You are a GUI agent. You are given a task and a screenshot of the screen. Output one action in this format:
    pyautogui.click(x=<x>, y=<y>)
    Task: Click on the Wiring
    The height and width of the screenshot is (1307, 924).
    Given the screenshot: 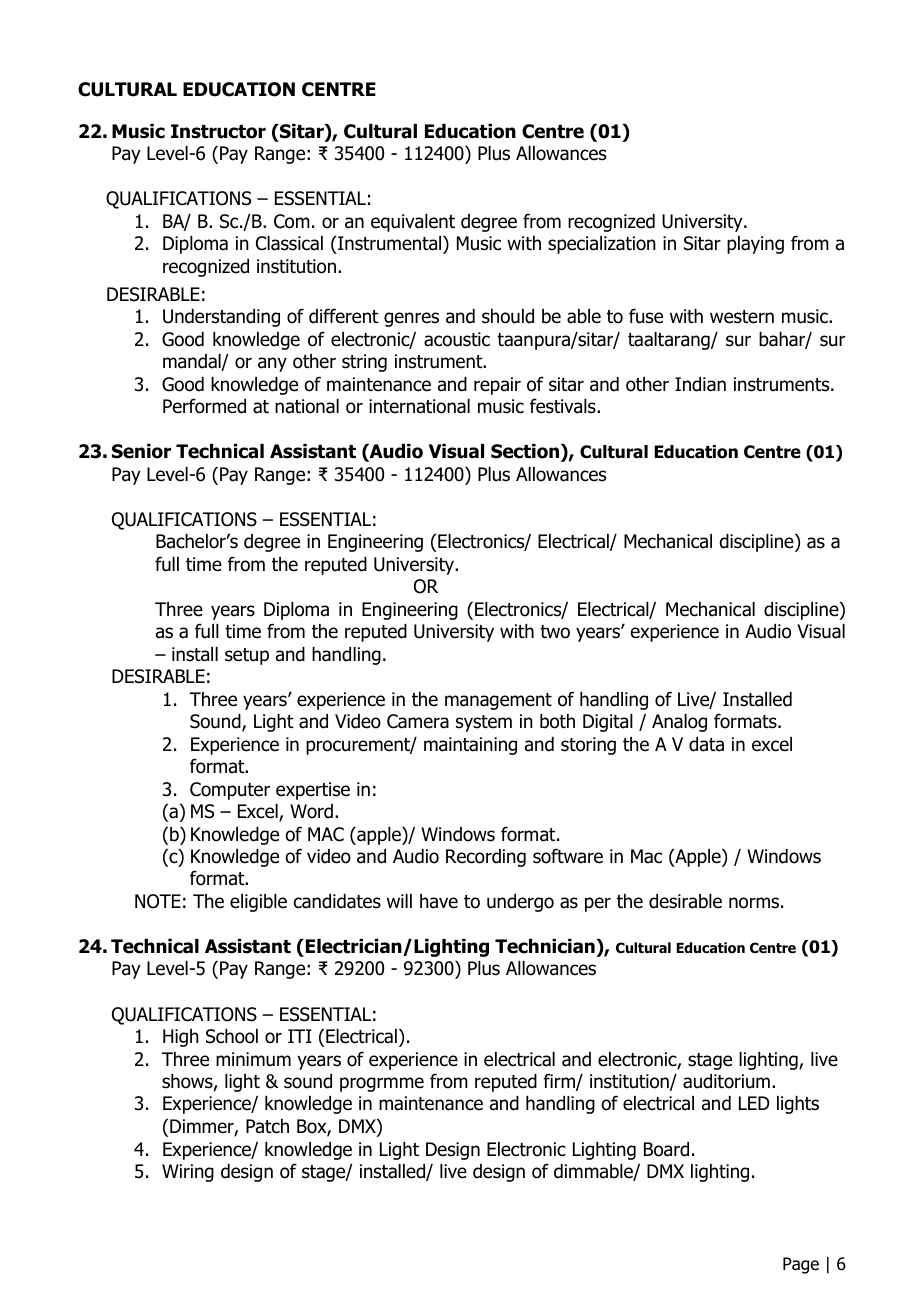 What is the action you would take?
    pyautogui.click(x=188, y=1173)
